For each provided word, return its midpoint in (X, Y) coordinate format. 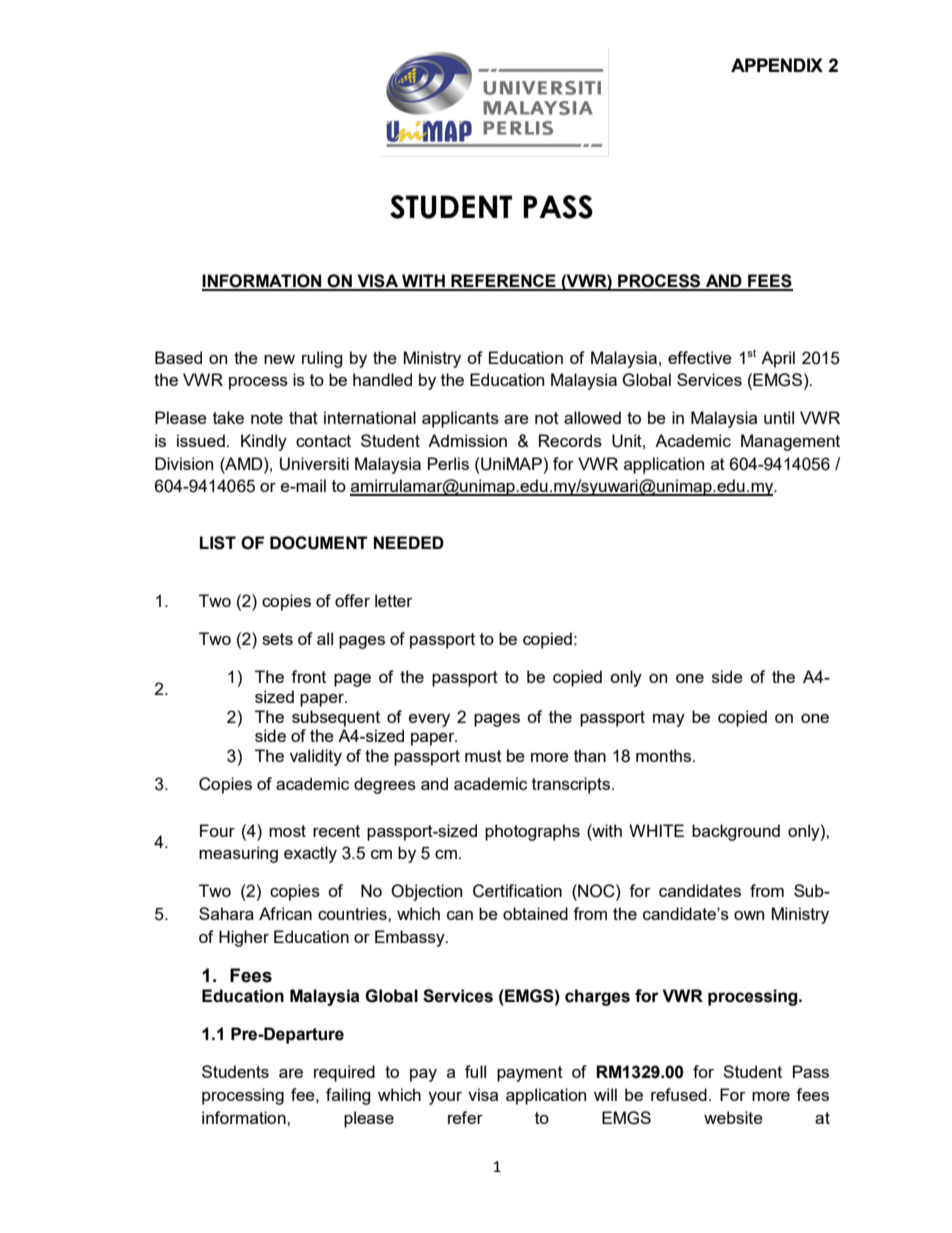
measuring (238, 854)
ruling (322, 359)
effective (700, 357)
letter (394, 600)
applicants (460, 419)
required (344, 1073)
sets (277, 639)
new (279, 359)
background (736, 832)
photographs (532, 832)
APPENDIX (777, 65)
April (778, 359)
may (669, 720)
